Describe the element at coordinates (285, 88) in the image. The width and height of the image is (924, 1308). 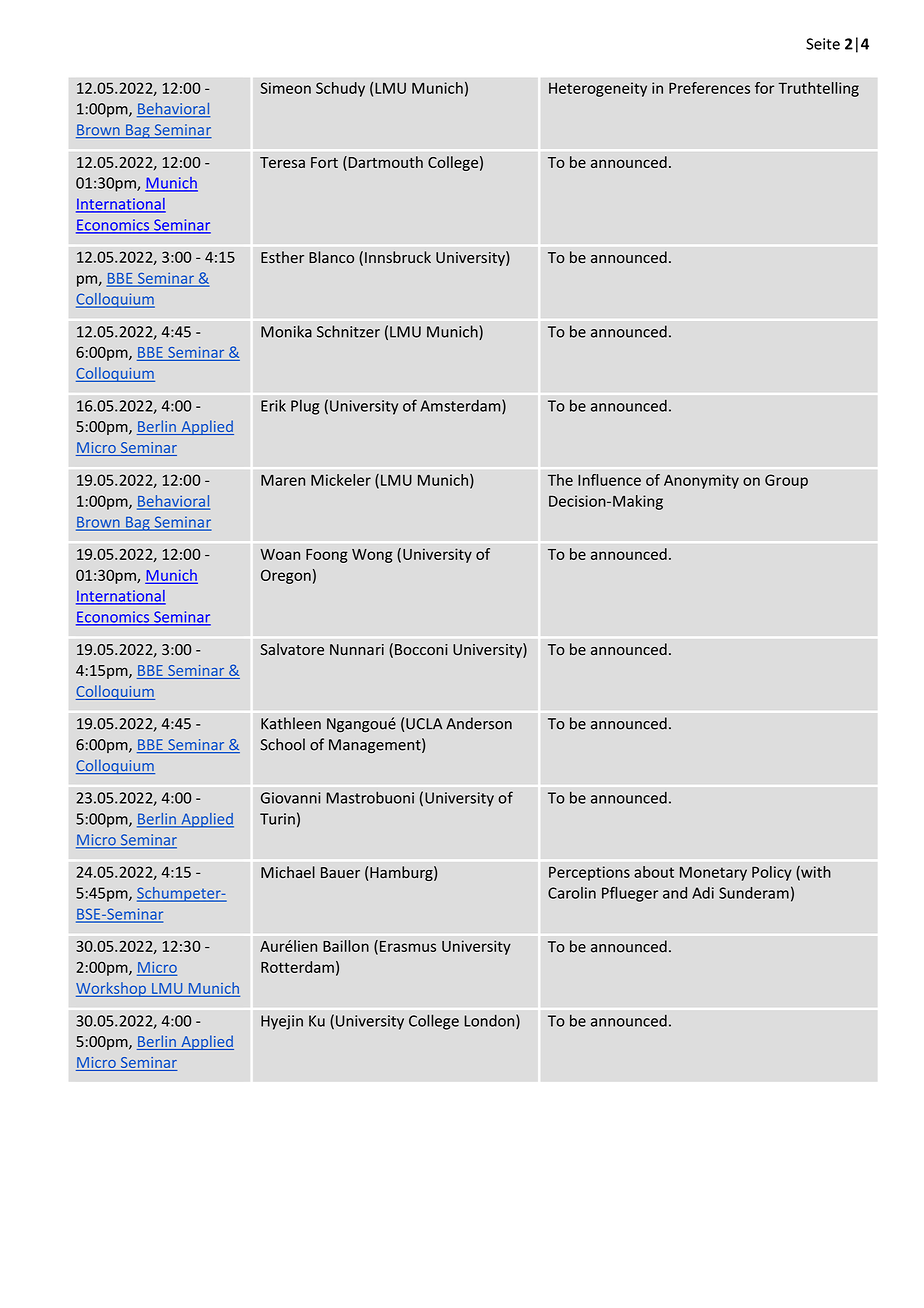
I see `Simeon` at that location.
